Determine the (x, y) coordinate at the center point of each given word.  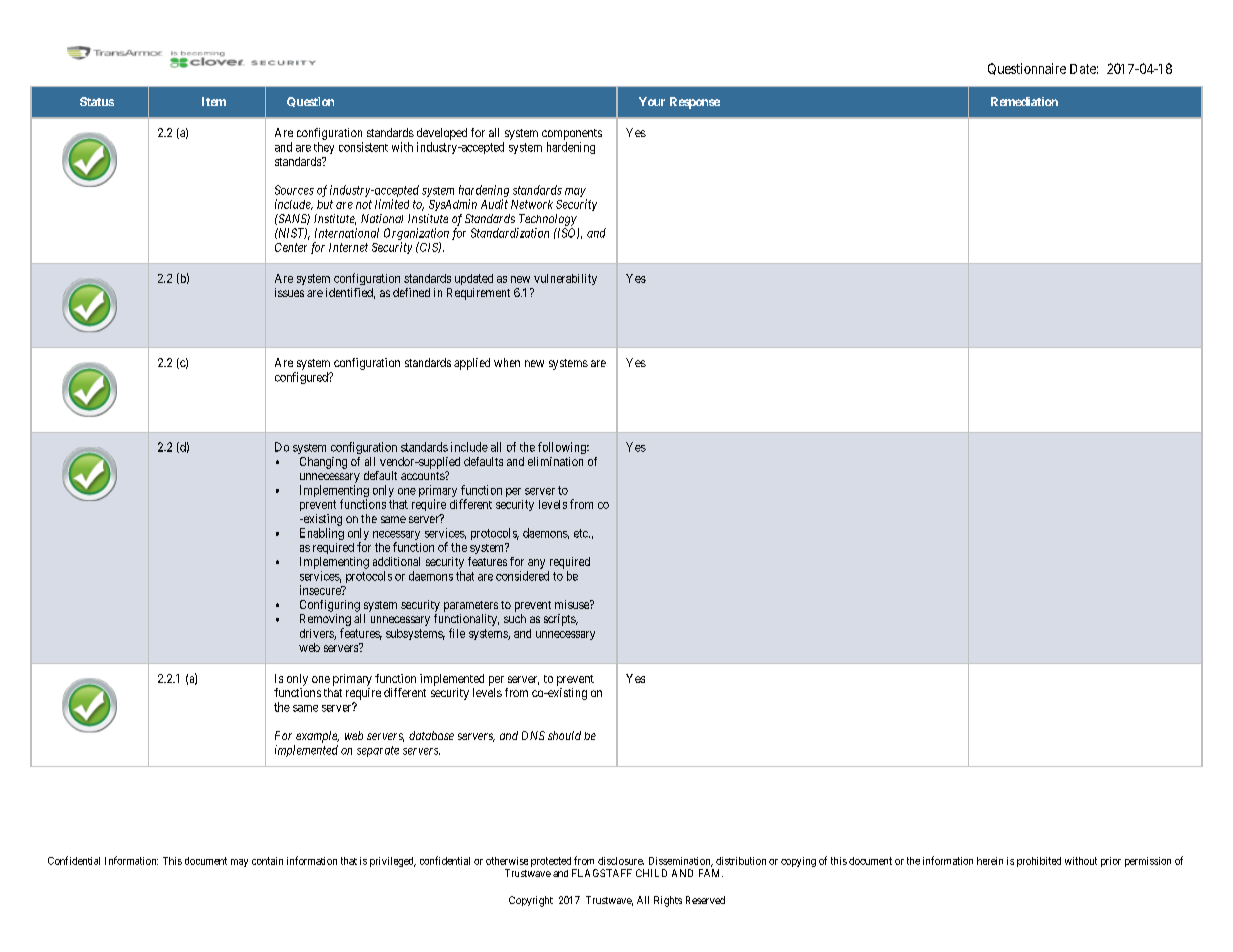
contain (267, 861)
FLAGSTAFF (602, 873)
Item (214, 101)
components (572, 134)
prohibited (1039, 862)
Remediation (1024, 101)
